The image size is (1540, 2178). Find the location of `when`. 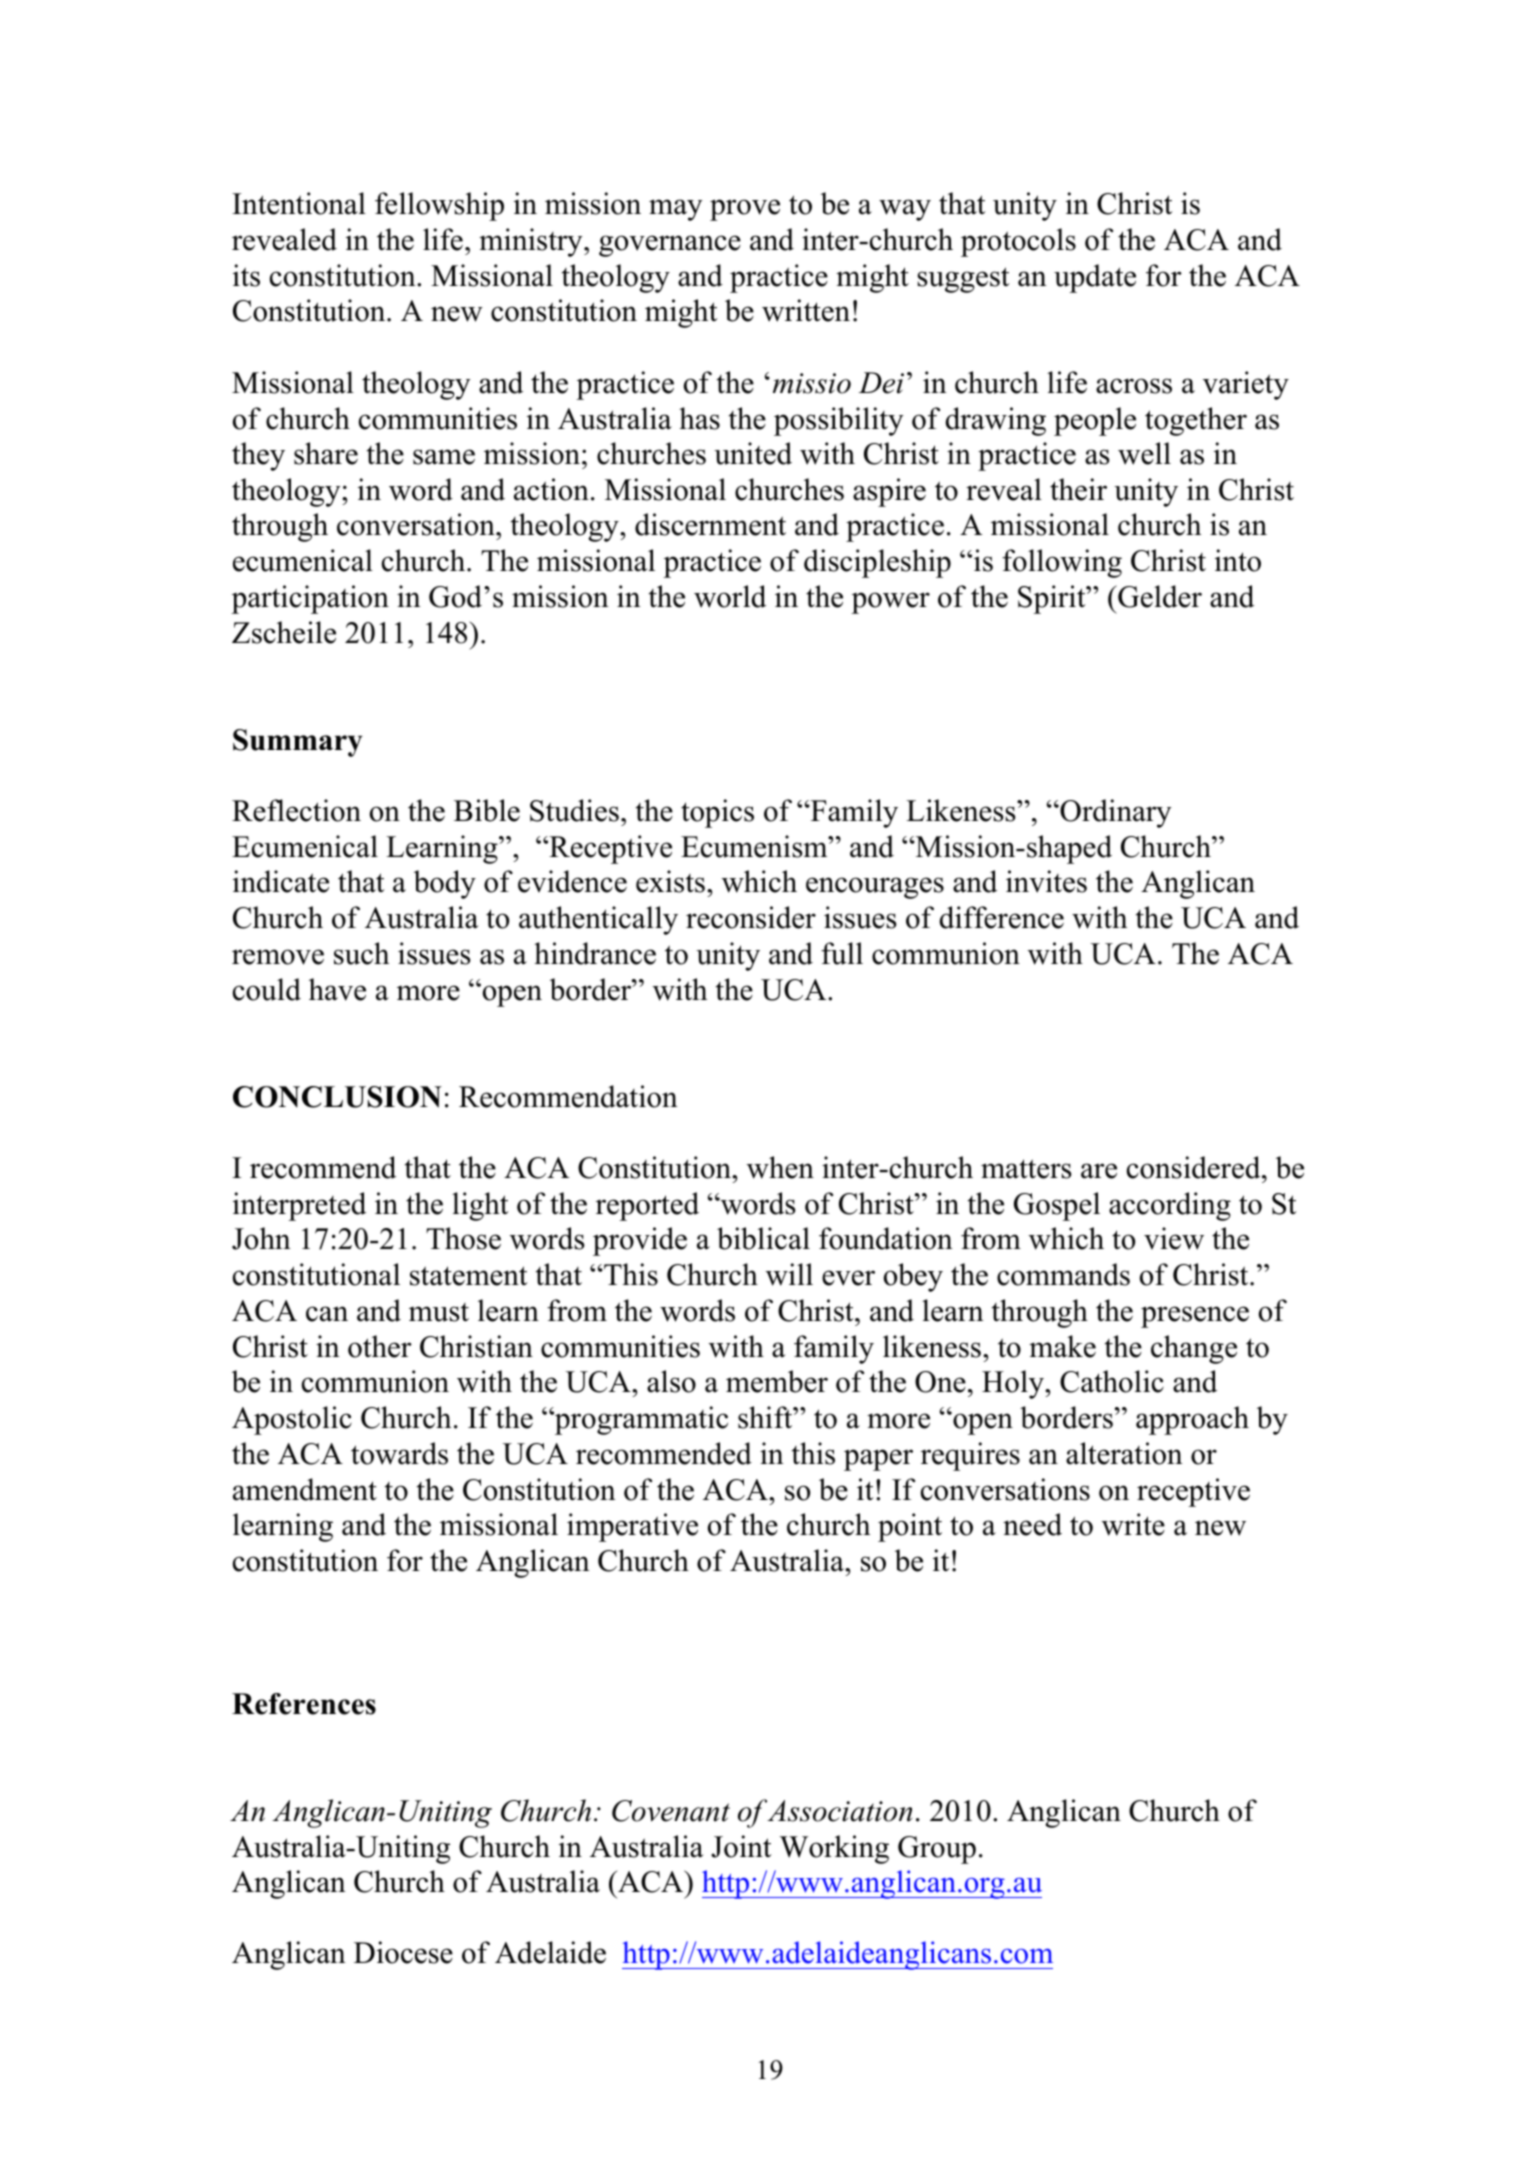

when is located at coordinates (780, 1167).
